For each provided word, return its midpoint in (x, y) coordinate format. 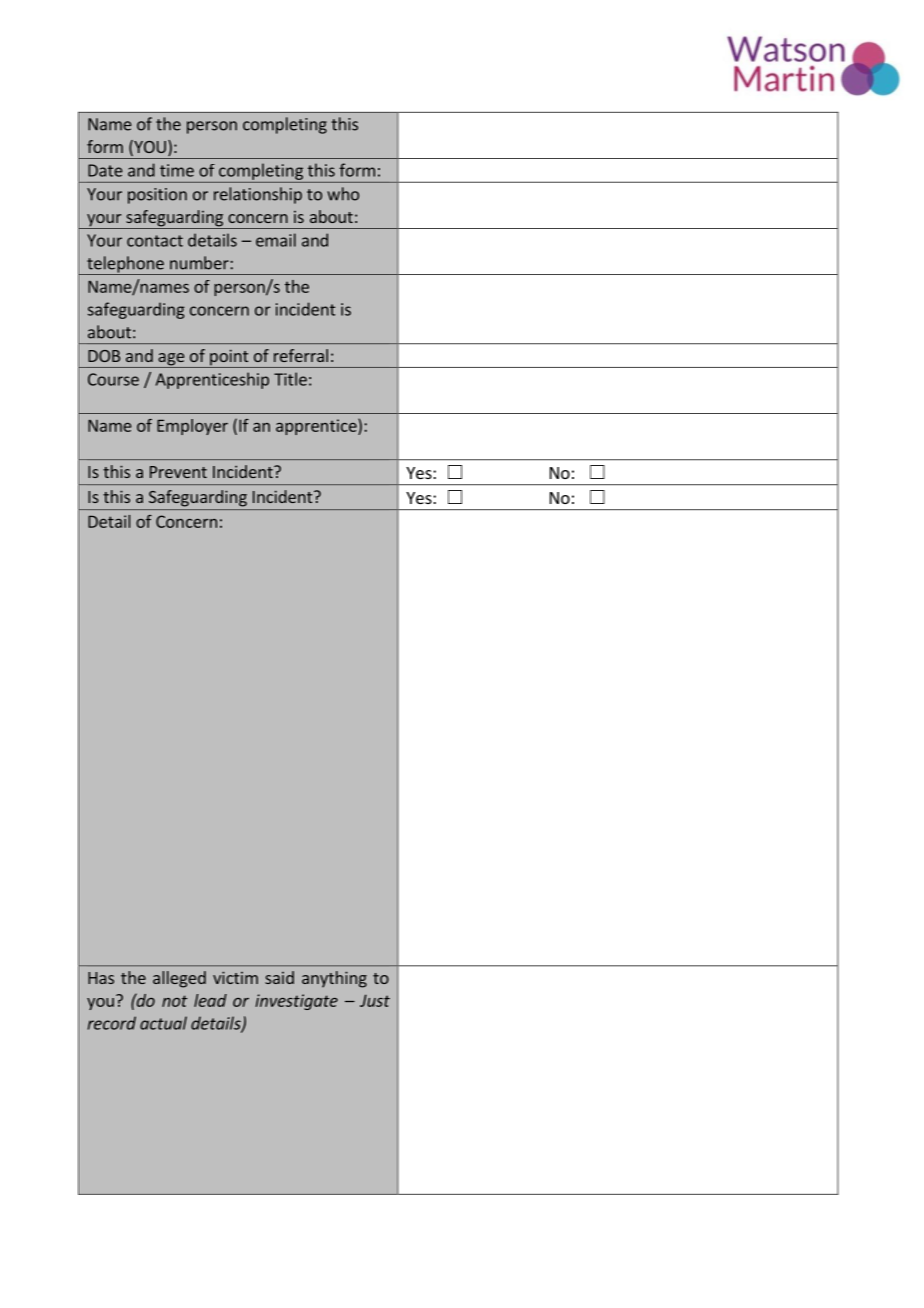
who (343, 194)
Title (290, 379)
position (157, 196)
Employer (192, 427)
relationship (258, 195)
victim (235, 977)
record (112, 1023)
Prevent (178, 472)
